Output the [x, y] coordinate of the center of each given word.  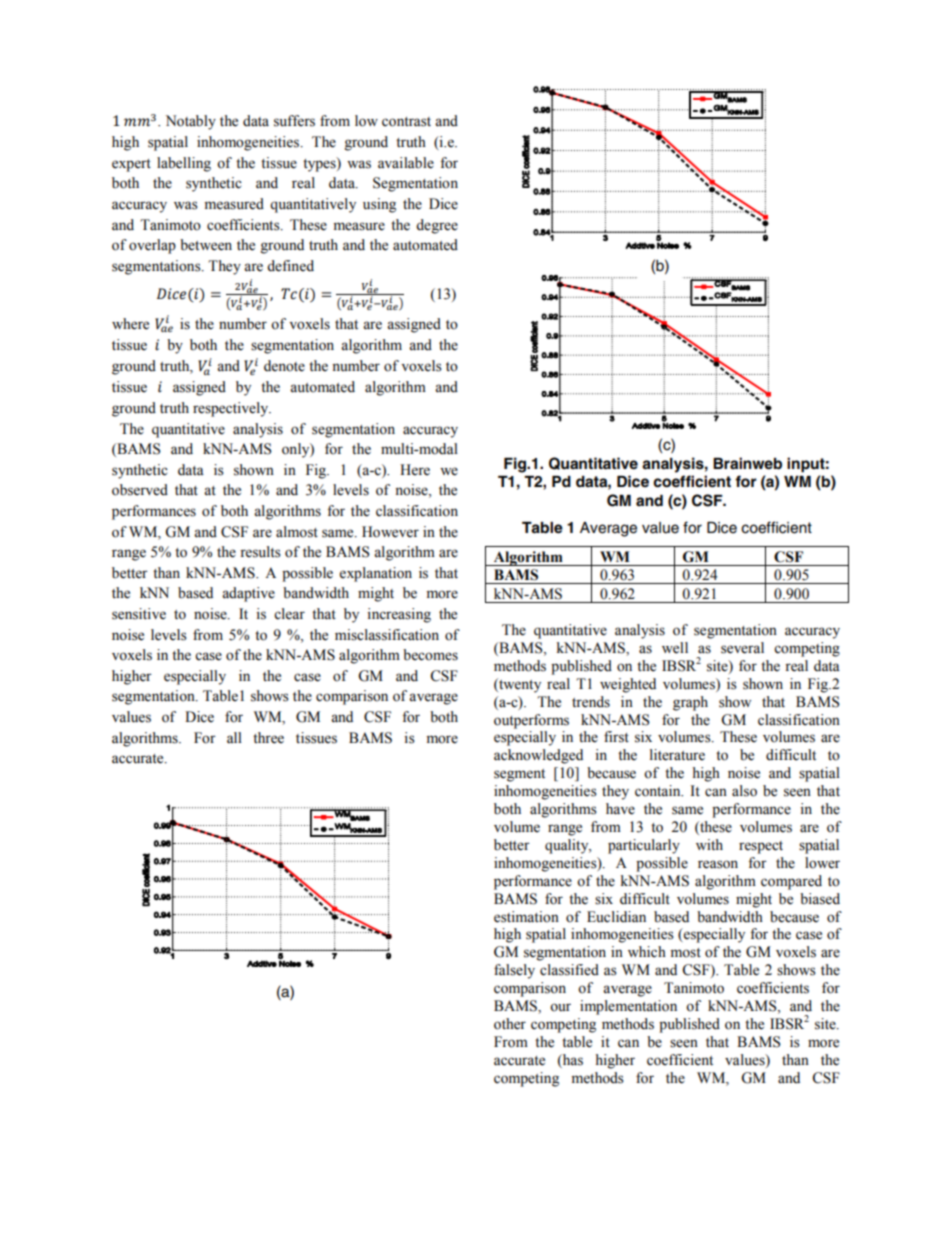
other [510, 1024]
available [406, 163]
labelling [184, 164]
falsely [514, 971]
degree [437, 226]
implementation [628, 1007]
